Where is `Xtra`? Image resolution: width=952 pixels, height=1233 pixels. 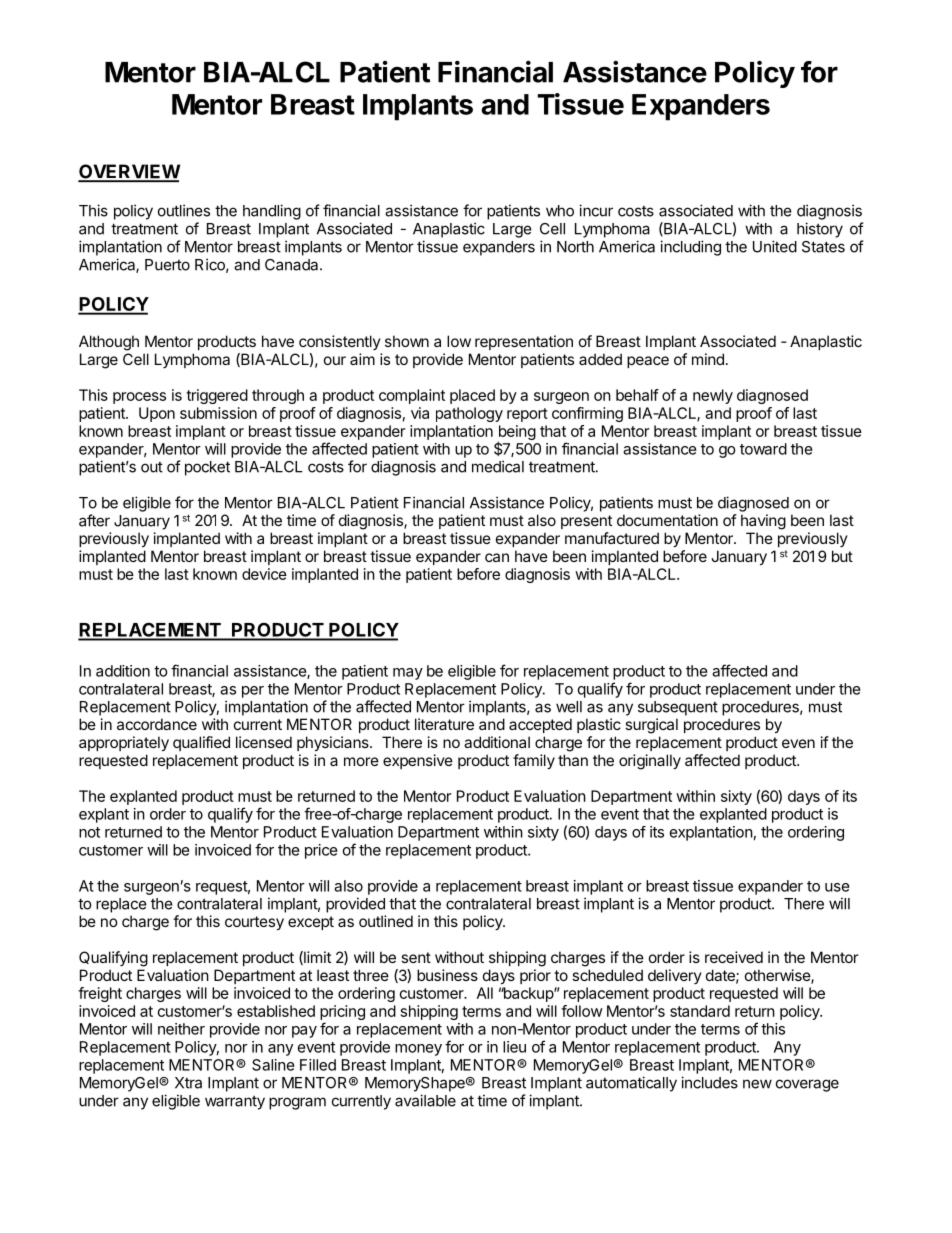
Xtra is located at coordinates (188, 1083).
